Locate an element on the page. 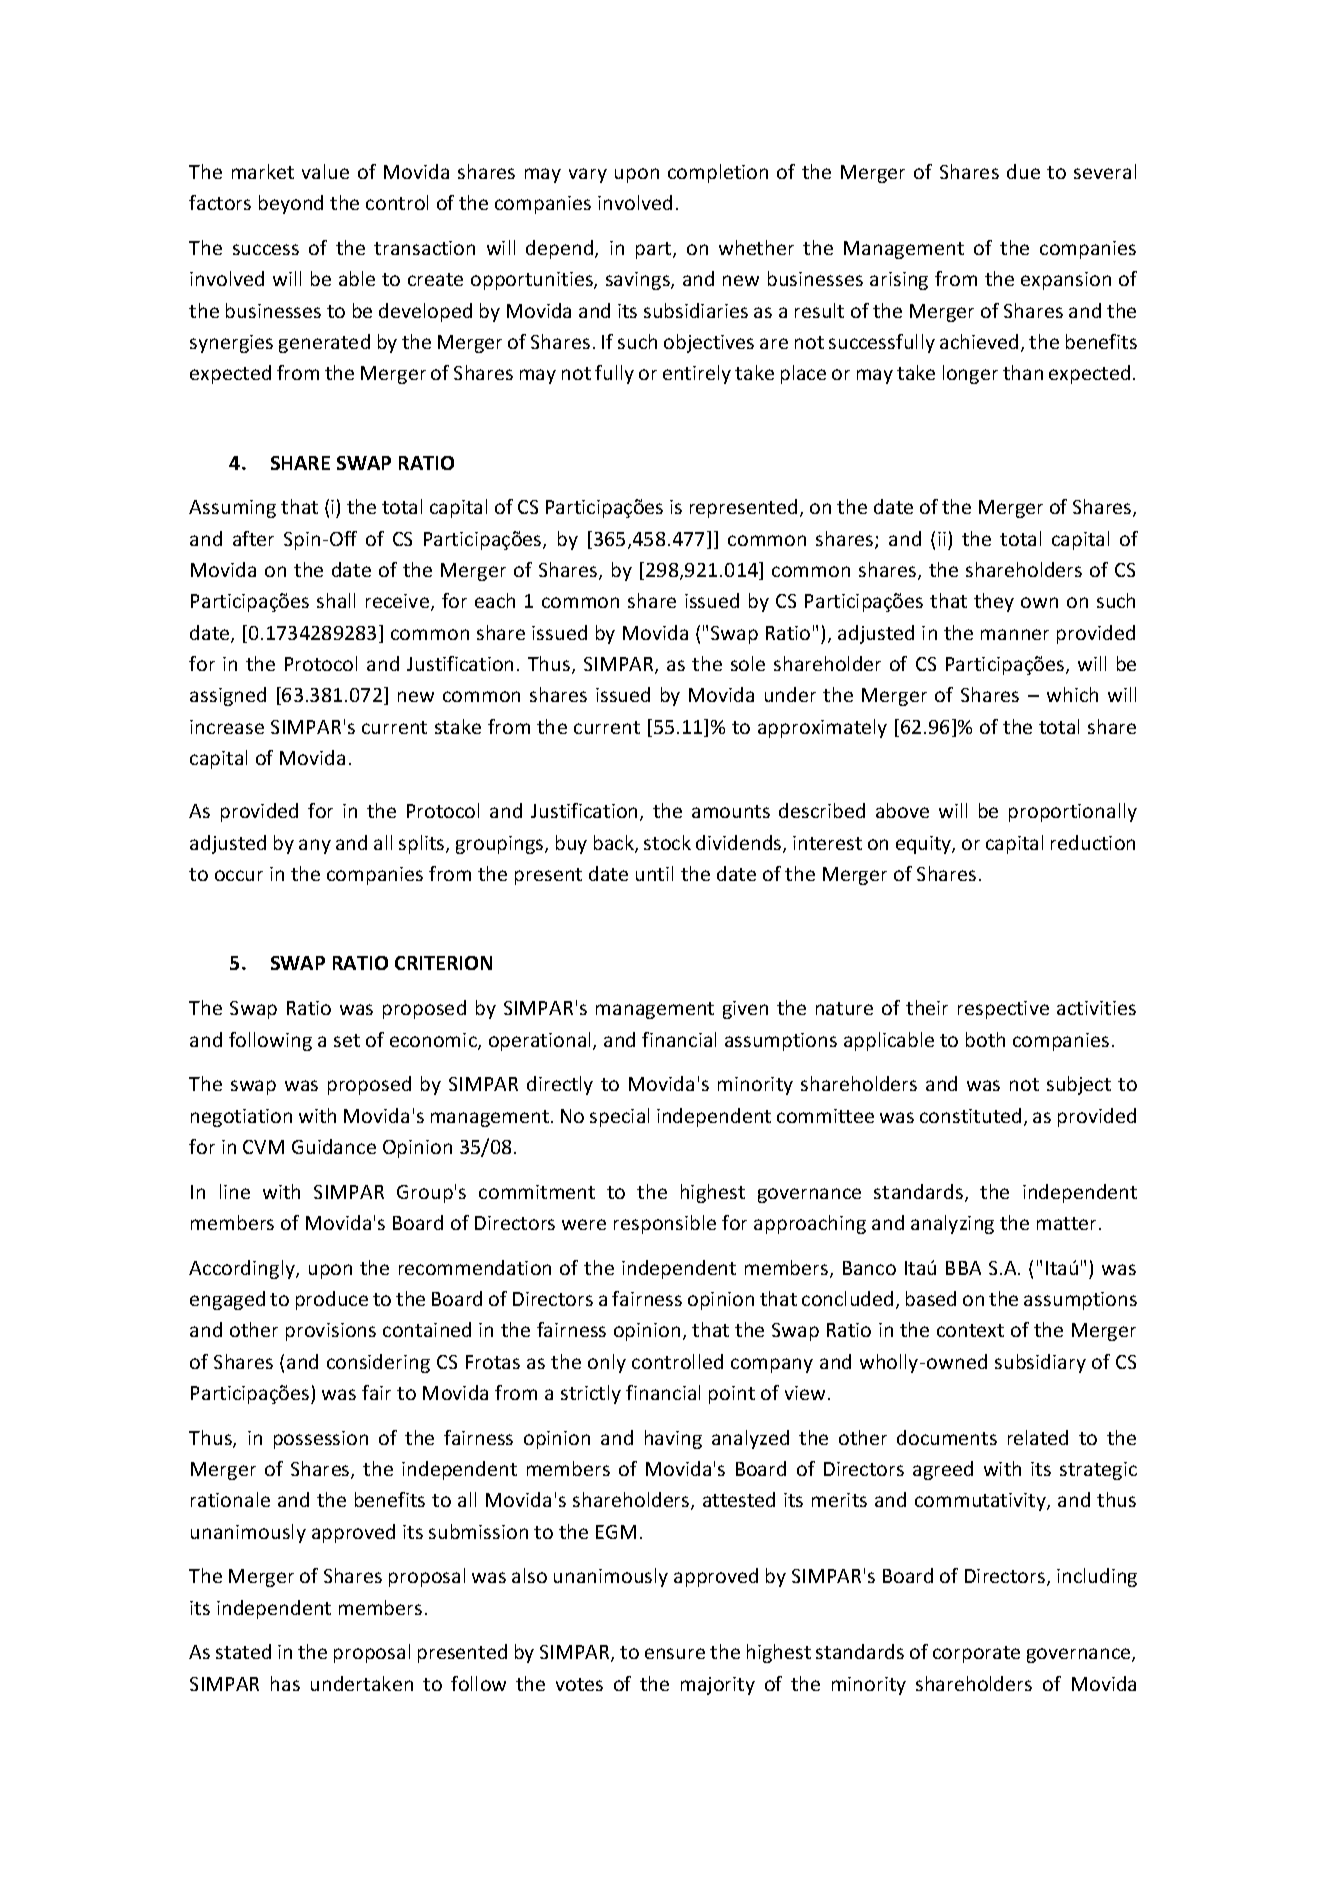 Image resolution: width=1328 pixels, height=1878 pixels. occur is located at coordinates (239, 875).
